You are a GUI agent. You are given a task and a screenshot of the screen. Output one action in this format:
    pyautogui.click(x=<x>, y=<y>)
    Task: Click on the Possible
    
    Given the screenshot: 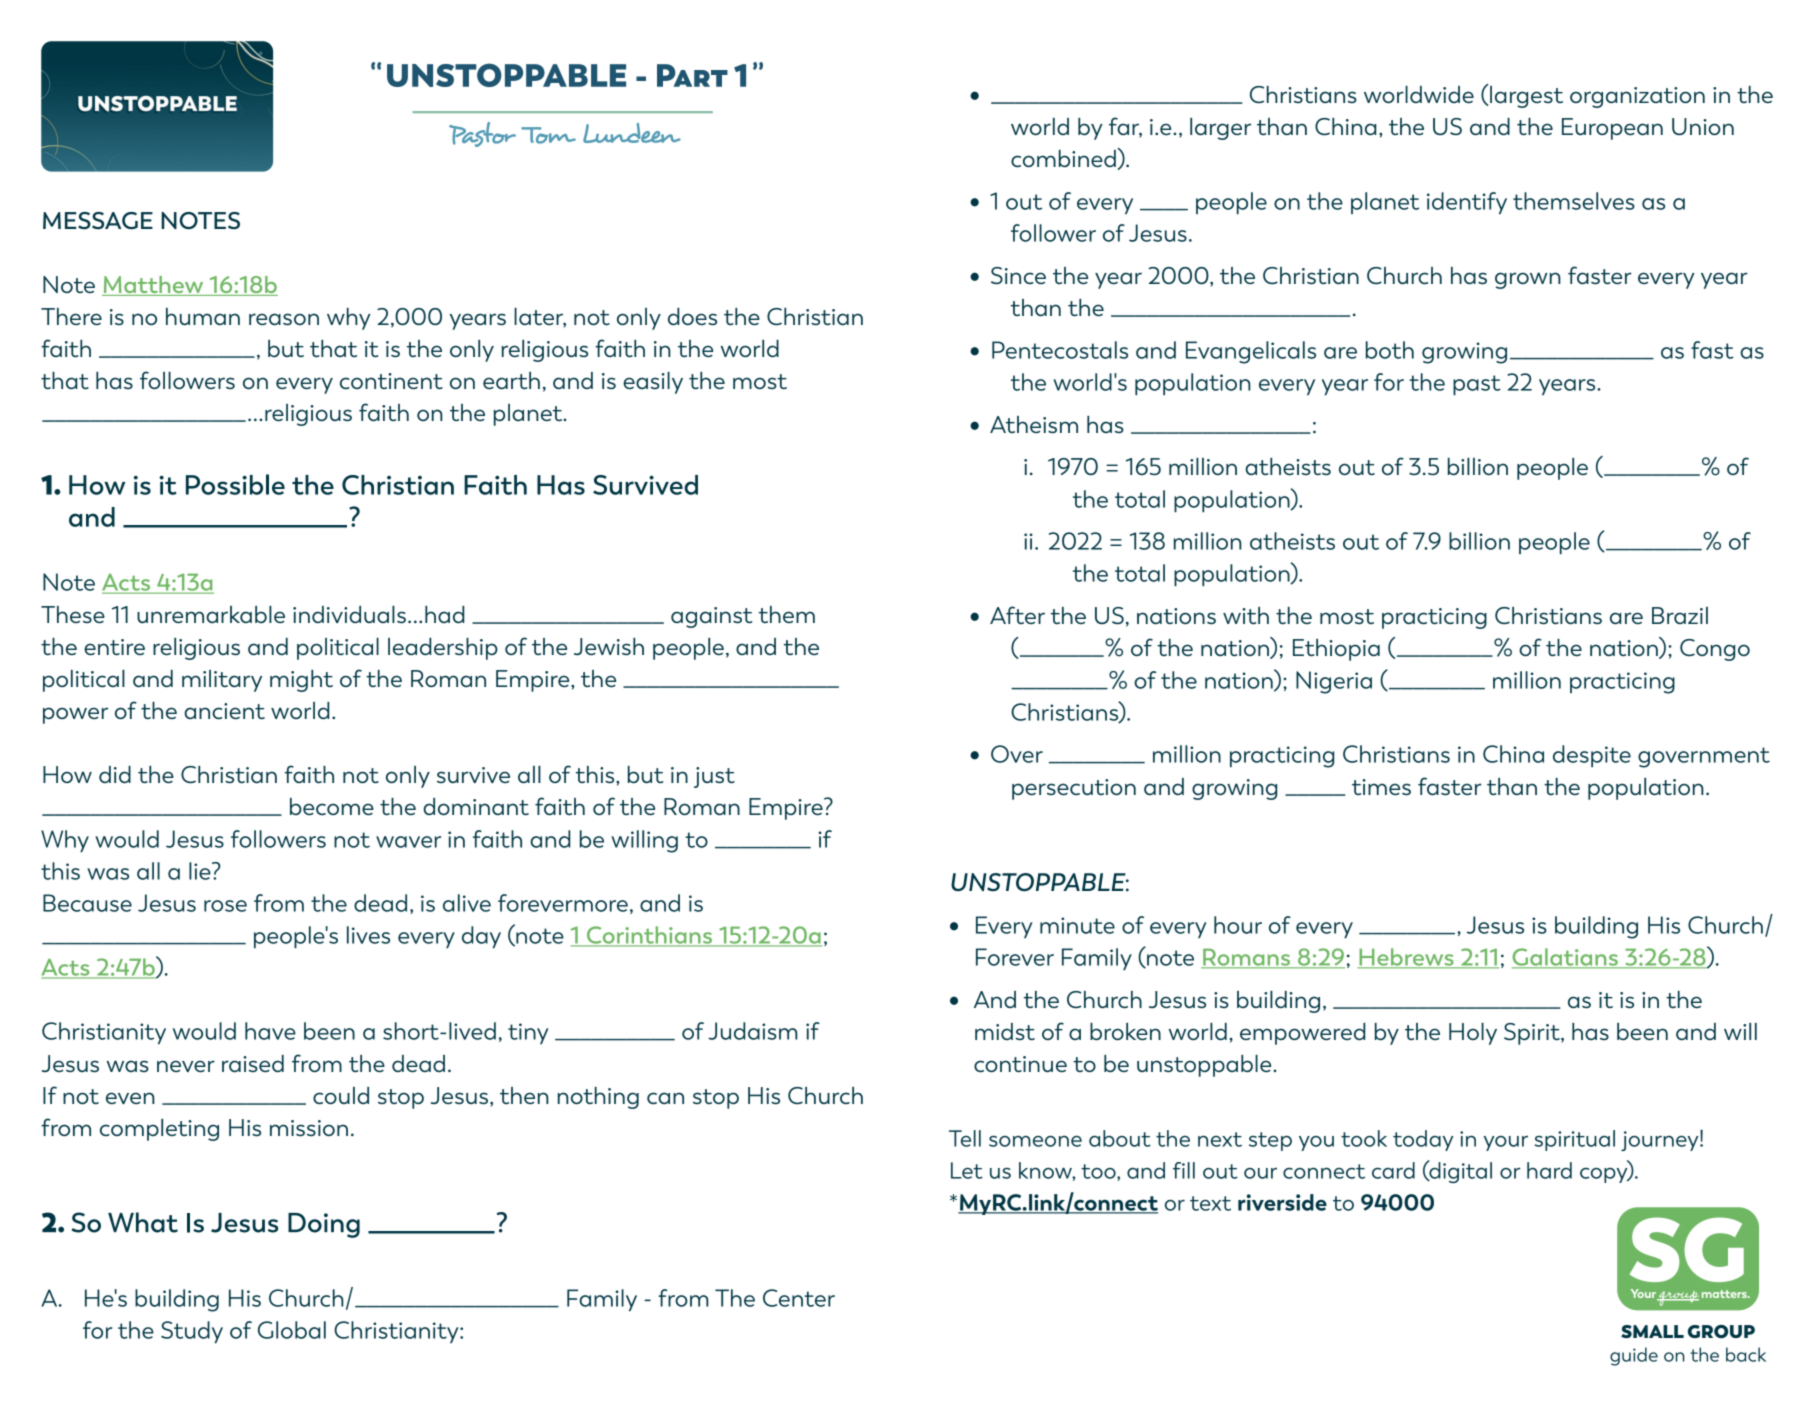 What is the action you would take?
    pyautogui.click(x=235, y=484)
